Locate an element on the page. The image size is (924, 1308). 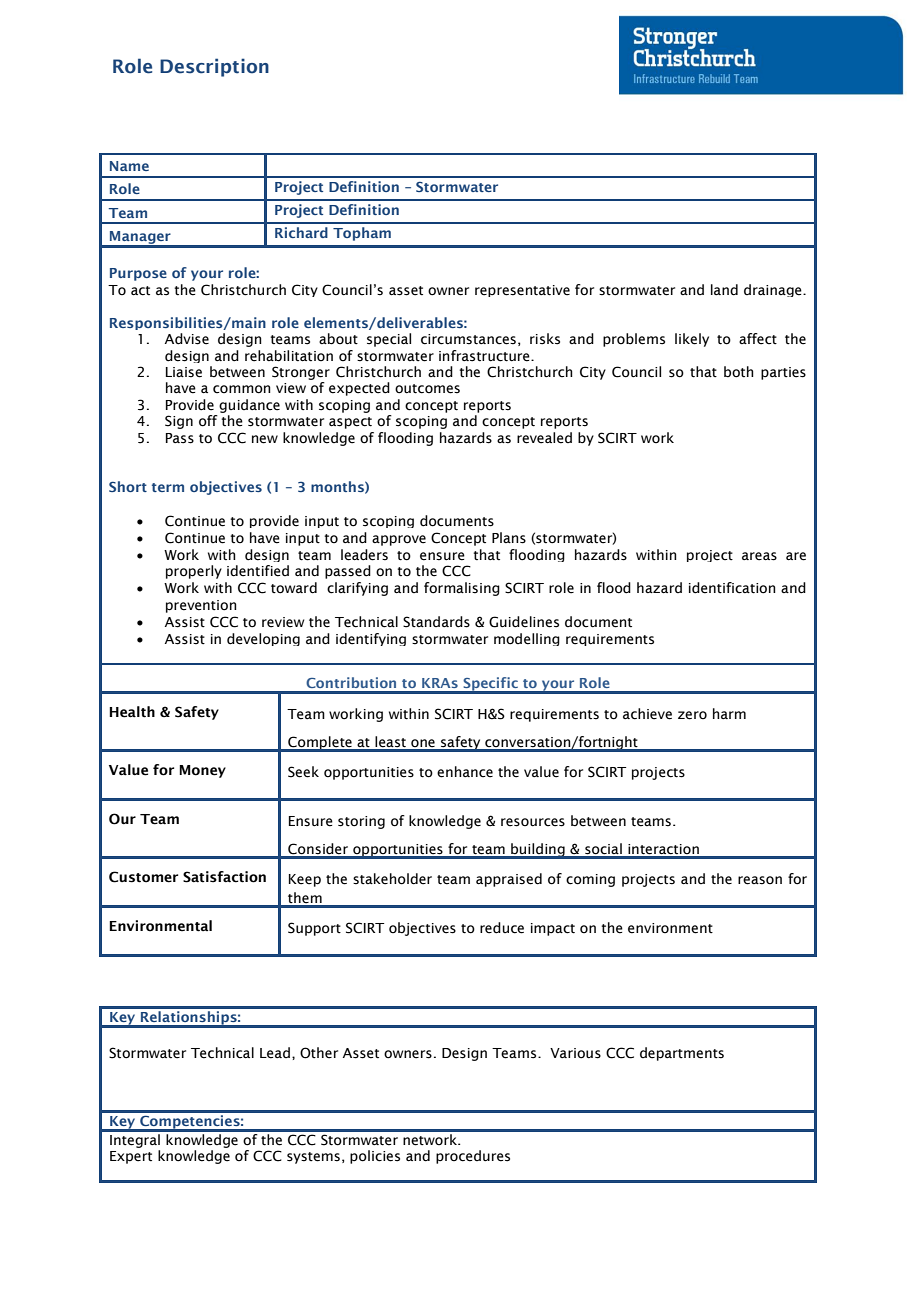
land is located at coordinates (724, 290).
